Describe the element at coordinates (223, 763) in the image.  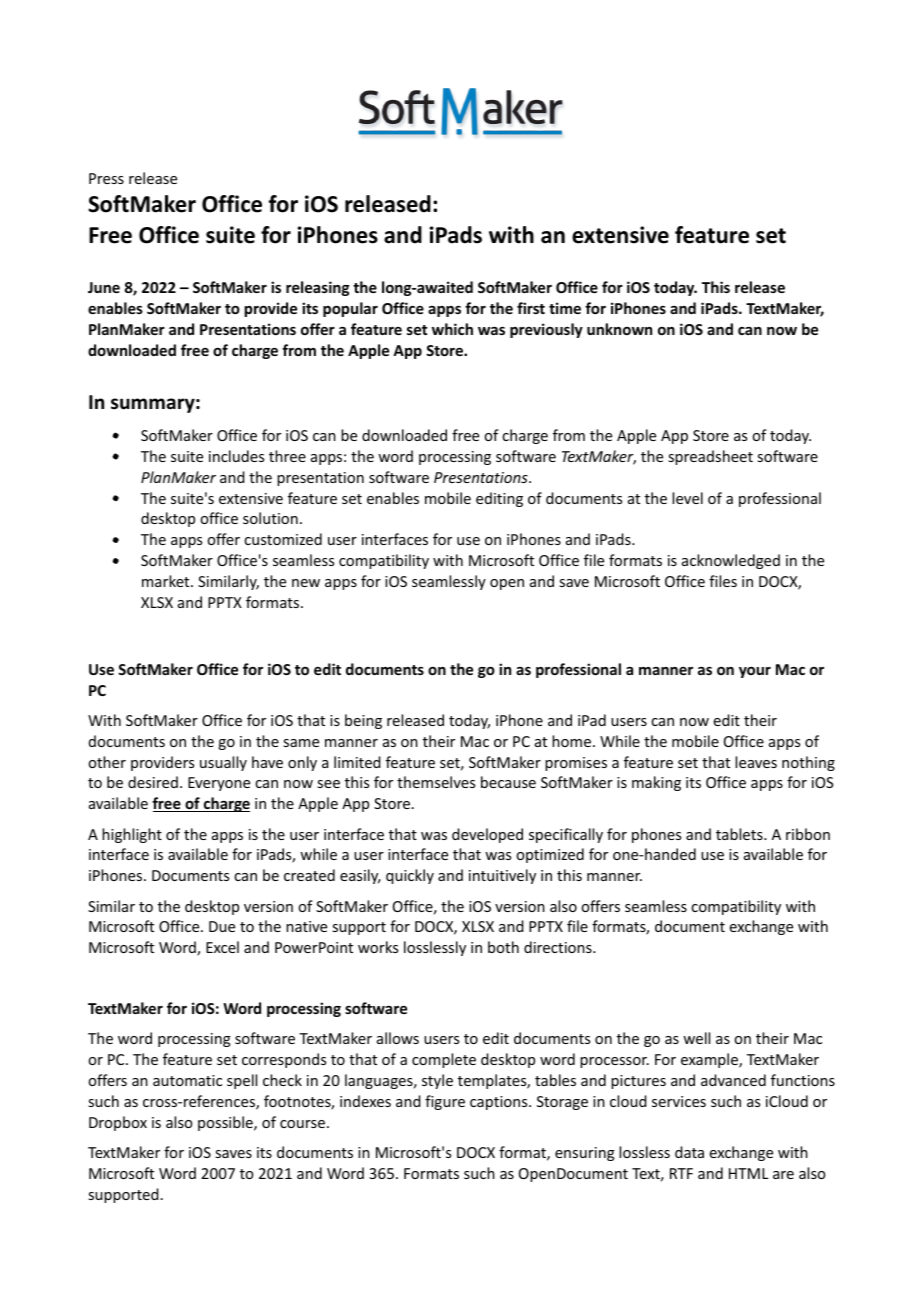
I see `usually` at that location.
